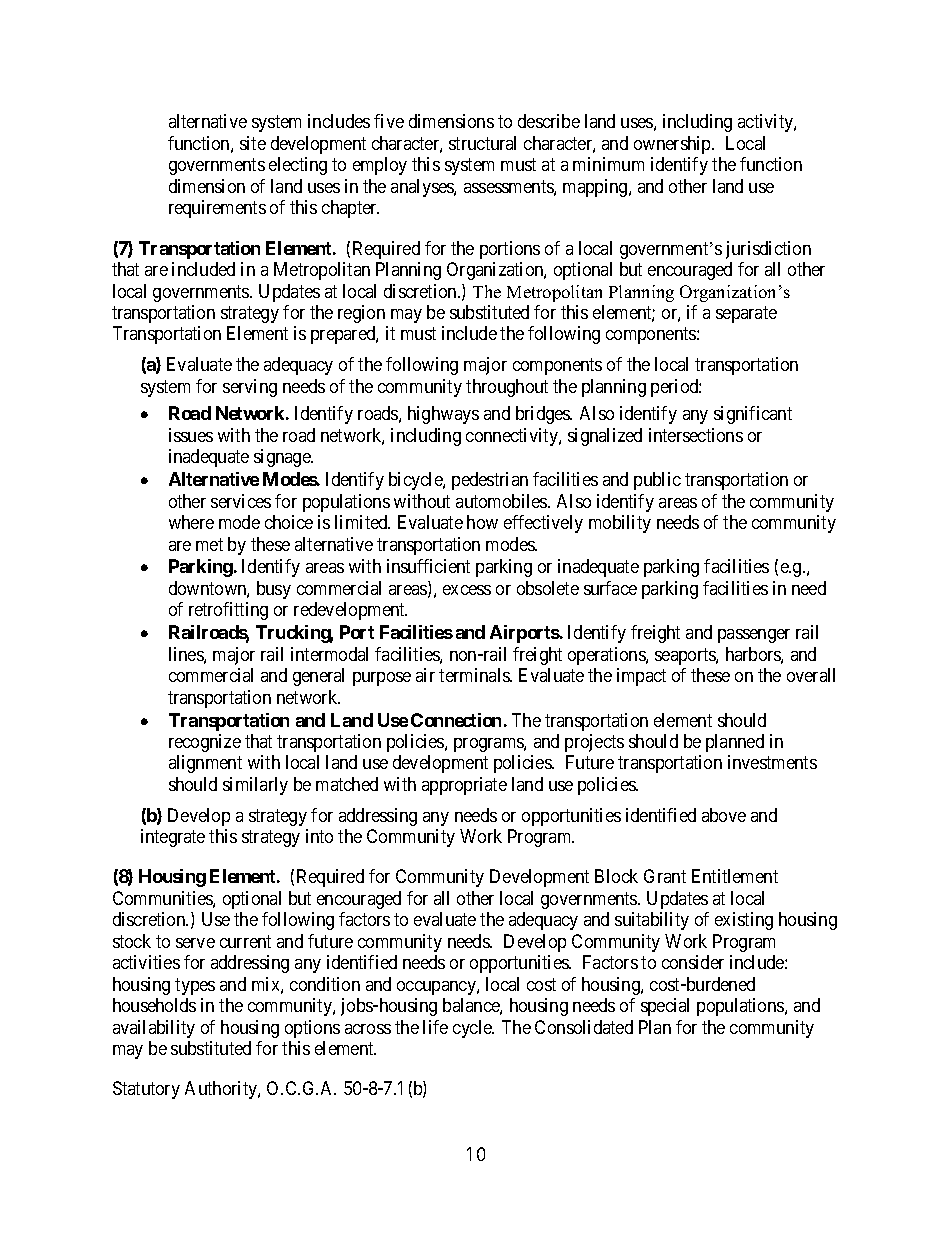 The height and width of the image is (1233, 952). Describe the element at coordinates (154, 1029) in the image. I see `availability` at that location.
